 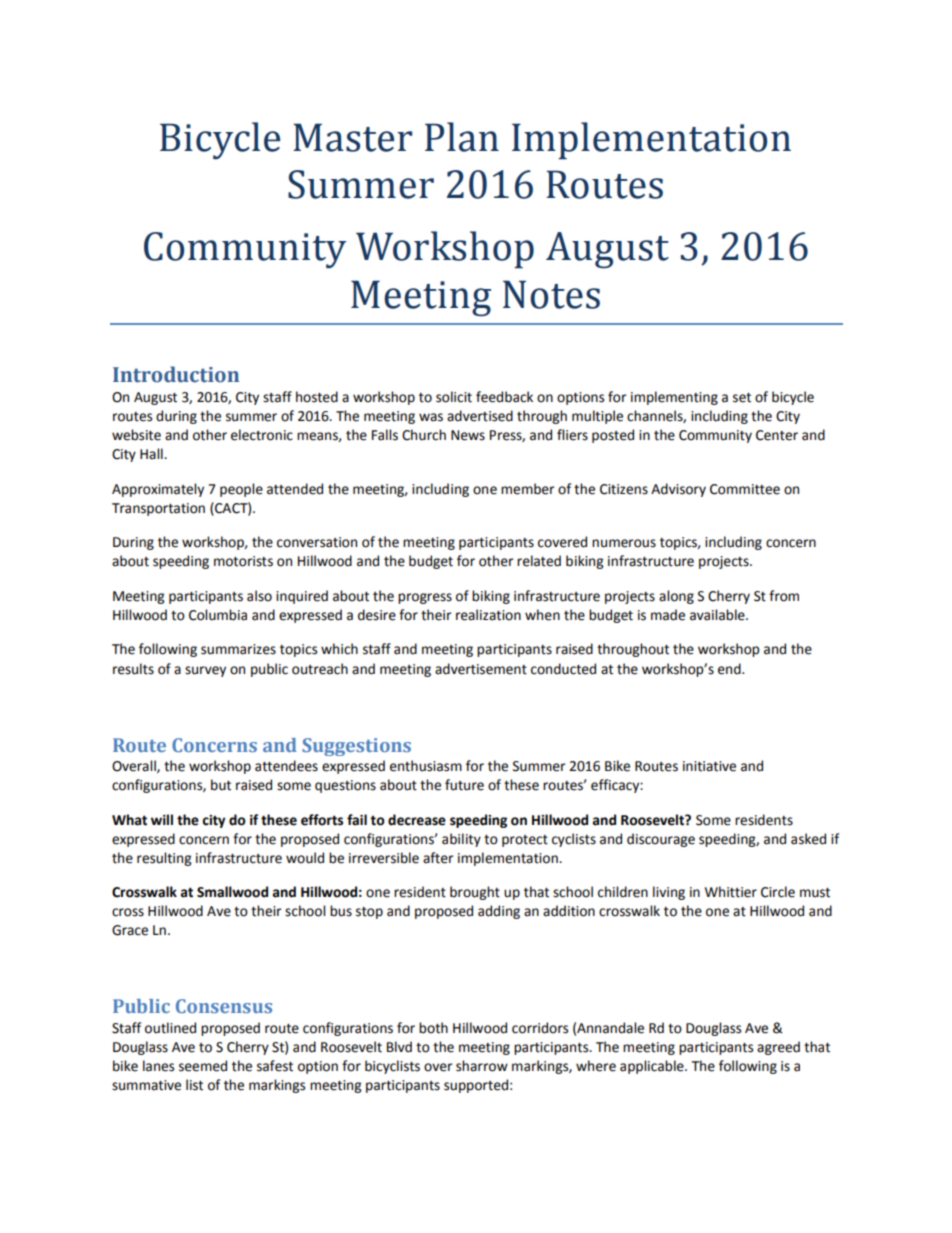 What do you see at coordinates (709, 766) in the screenshot?
I see `initiative` at bounding box center [709, 766].
